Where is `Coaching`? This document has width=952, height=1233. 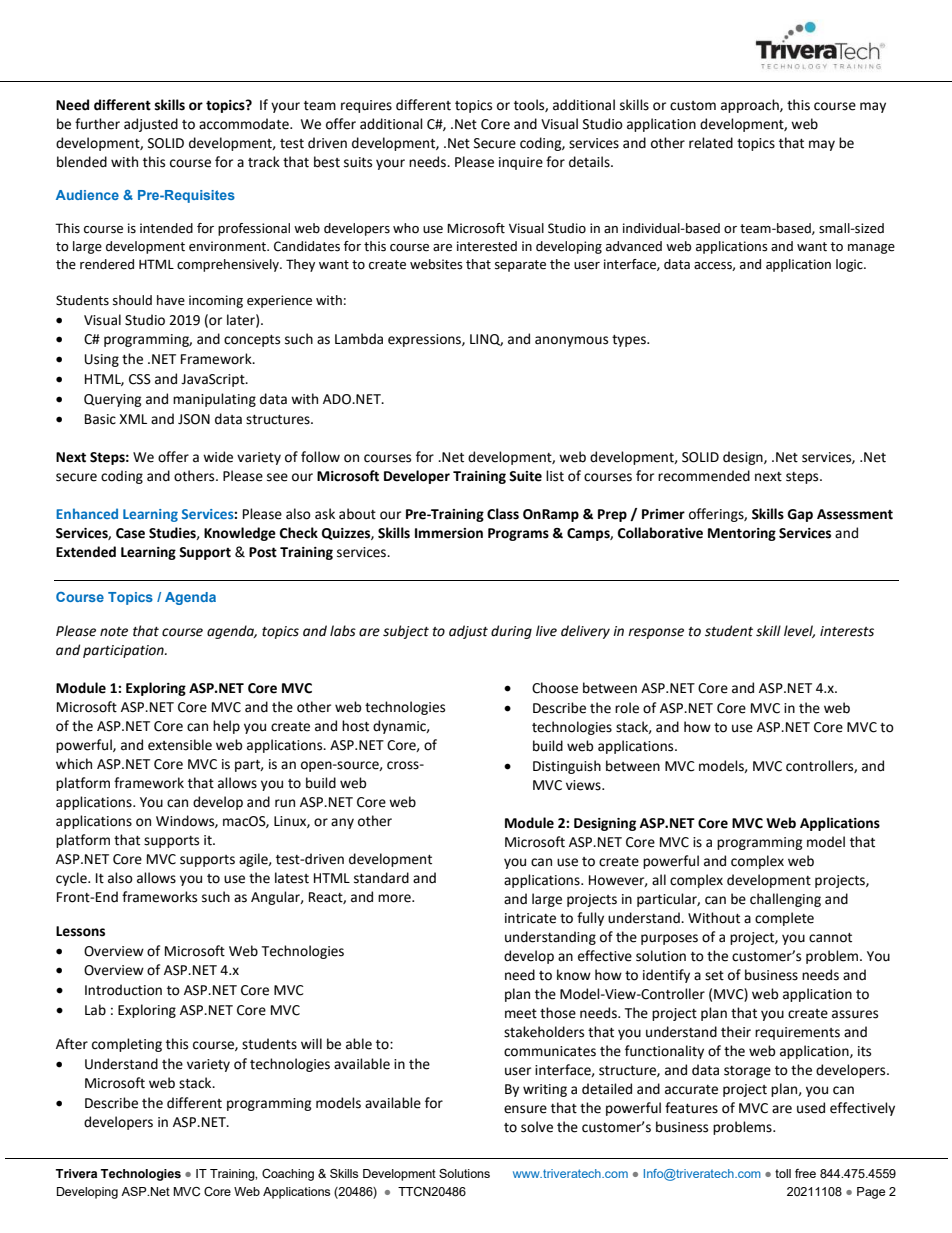
Coaching is located at coordinates (288, 1175).
